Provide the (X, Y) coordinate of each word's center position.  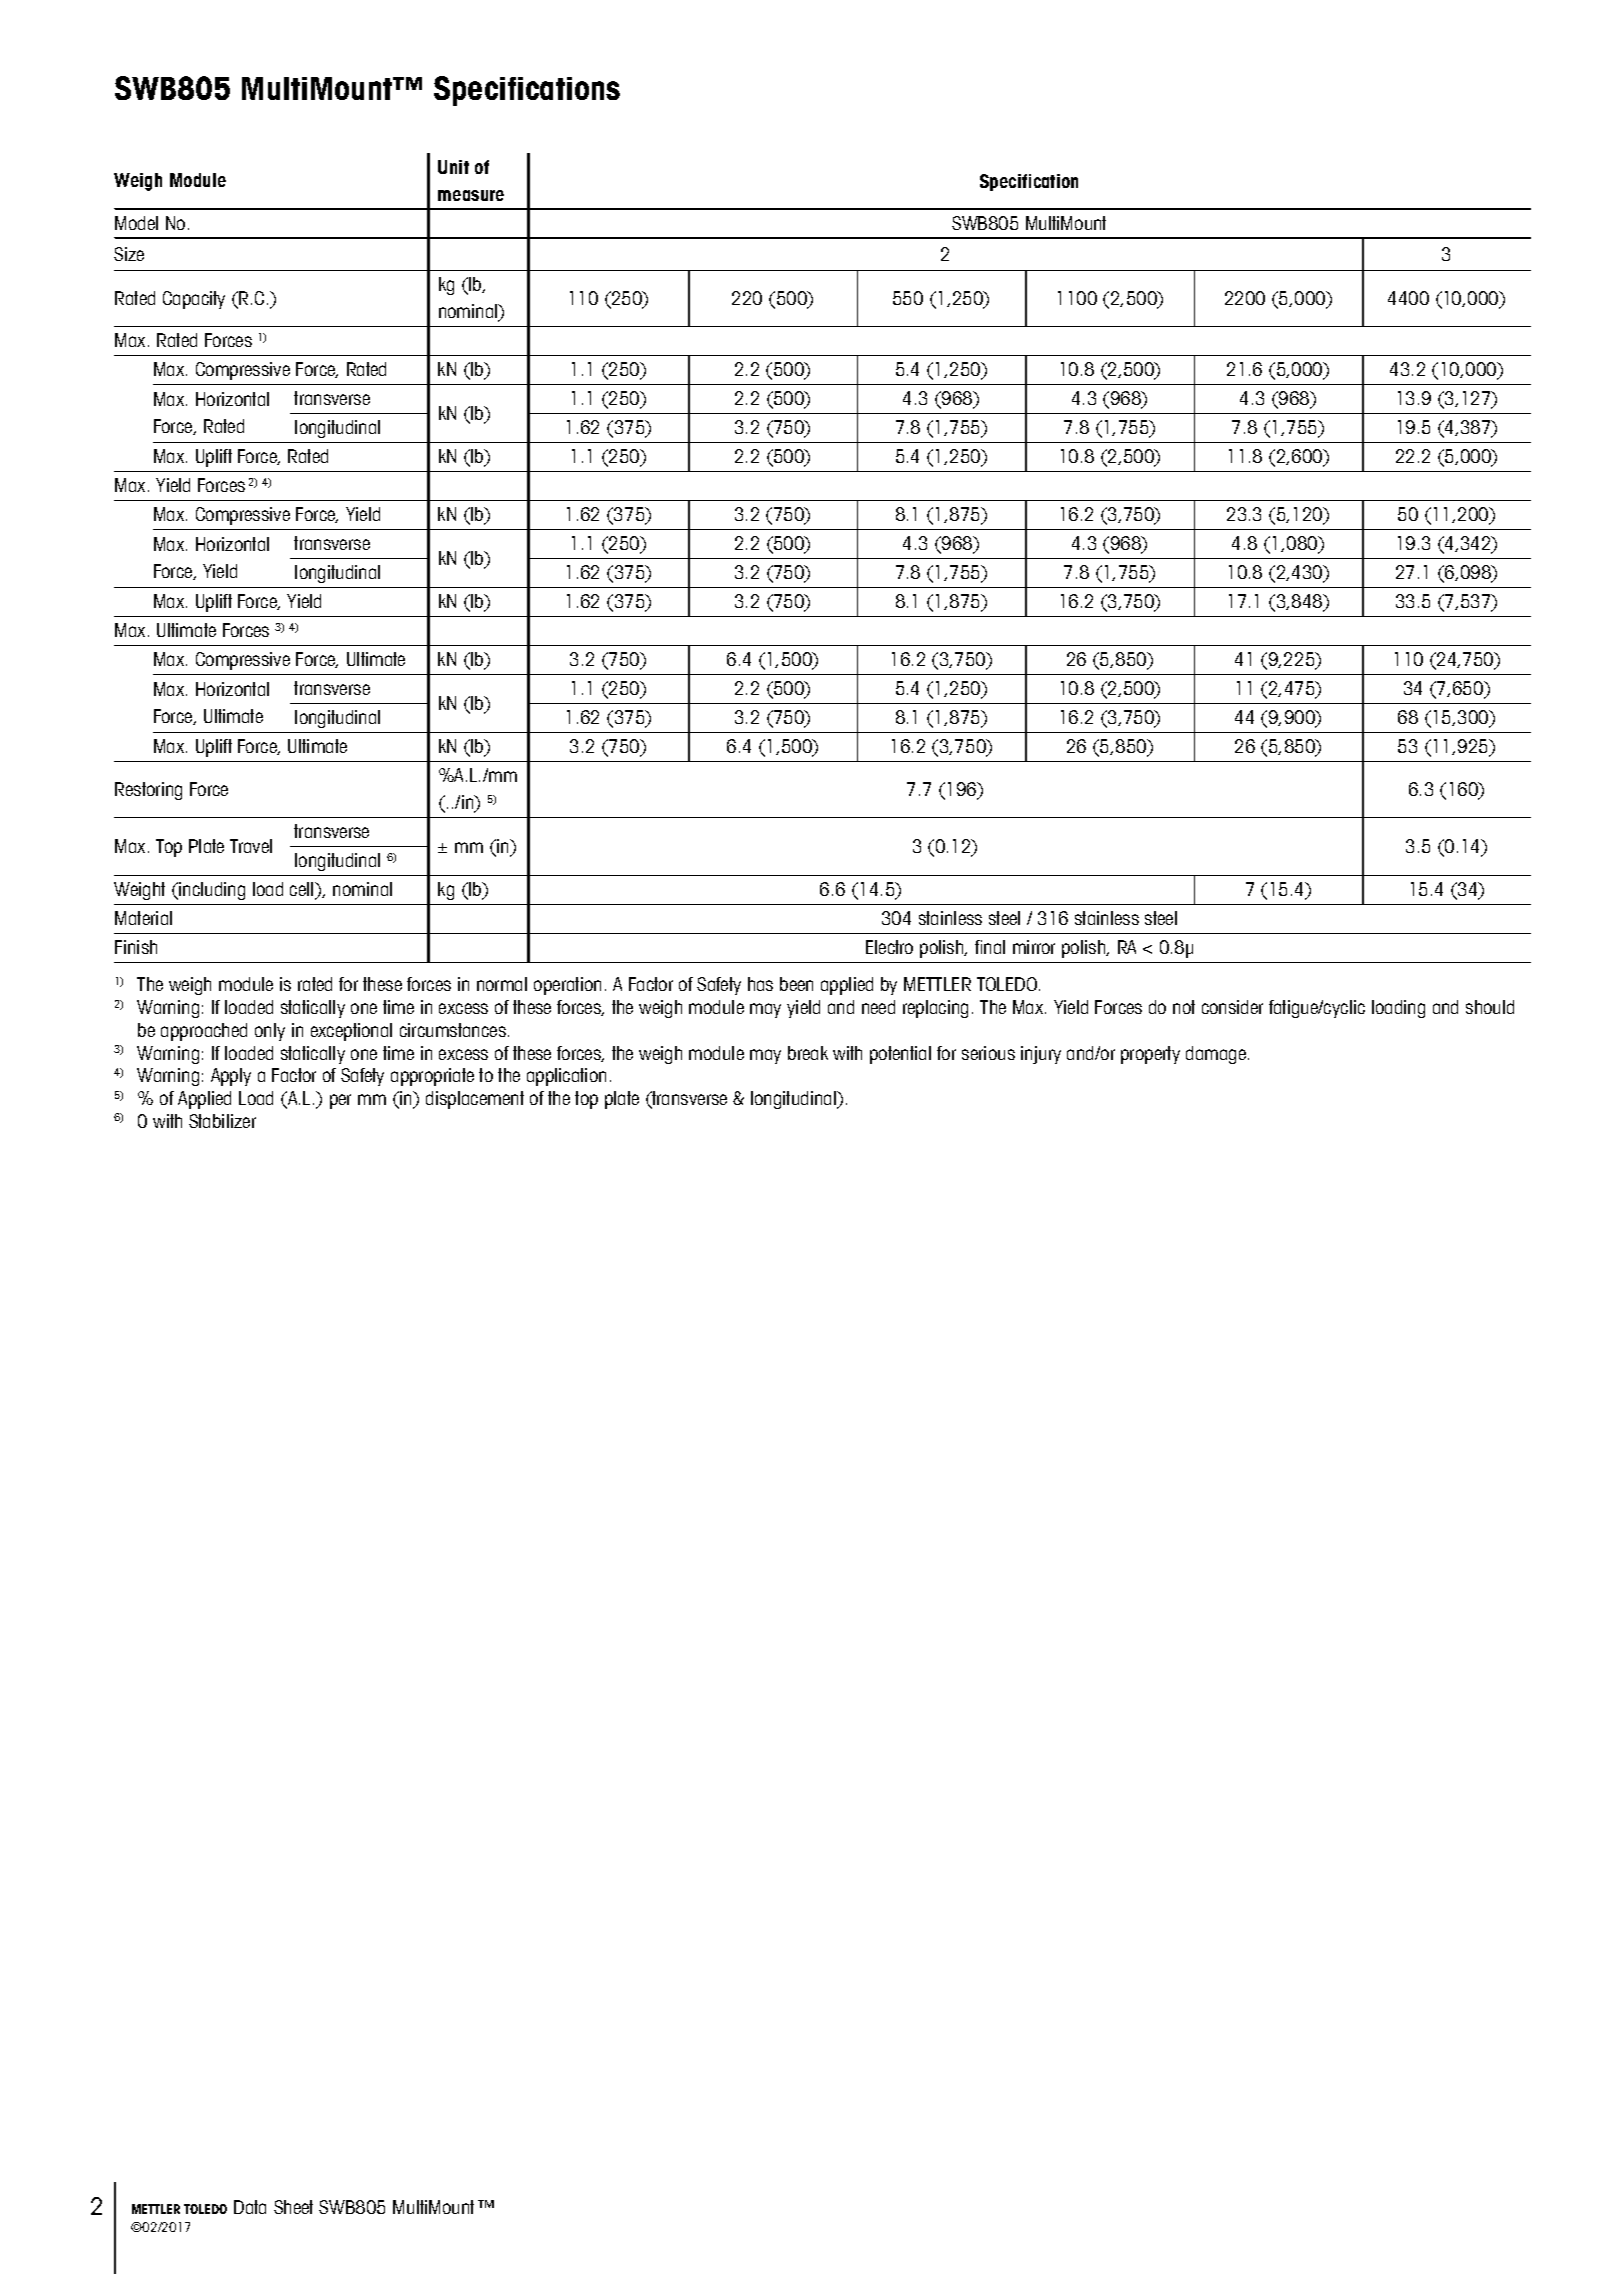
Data (250, 2207)
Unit (453, 167)
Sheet (293, 2207)
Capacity (194, 300)
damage (1217, 1055)
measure (471, 195)
